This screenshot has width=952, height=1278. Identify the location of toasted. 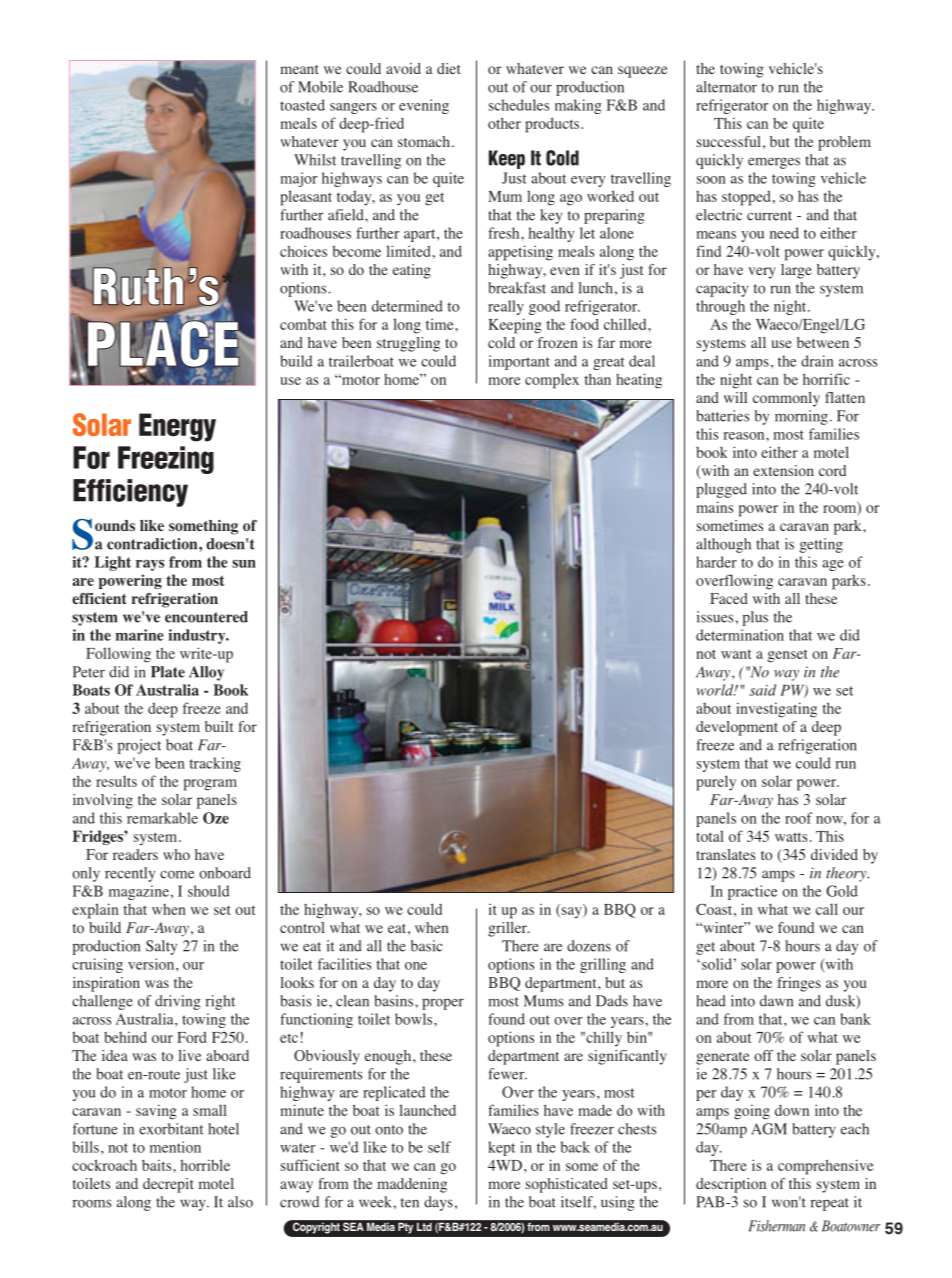
(302, 105).
